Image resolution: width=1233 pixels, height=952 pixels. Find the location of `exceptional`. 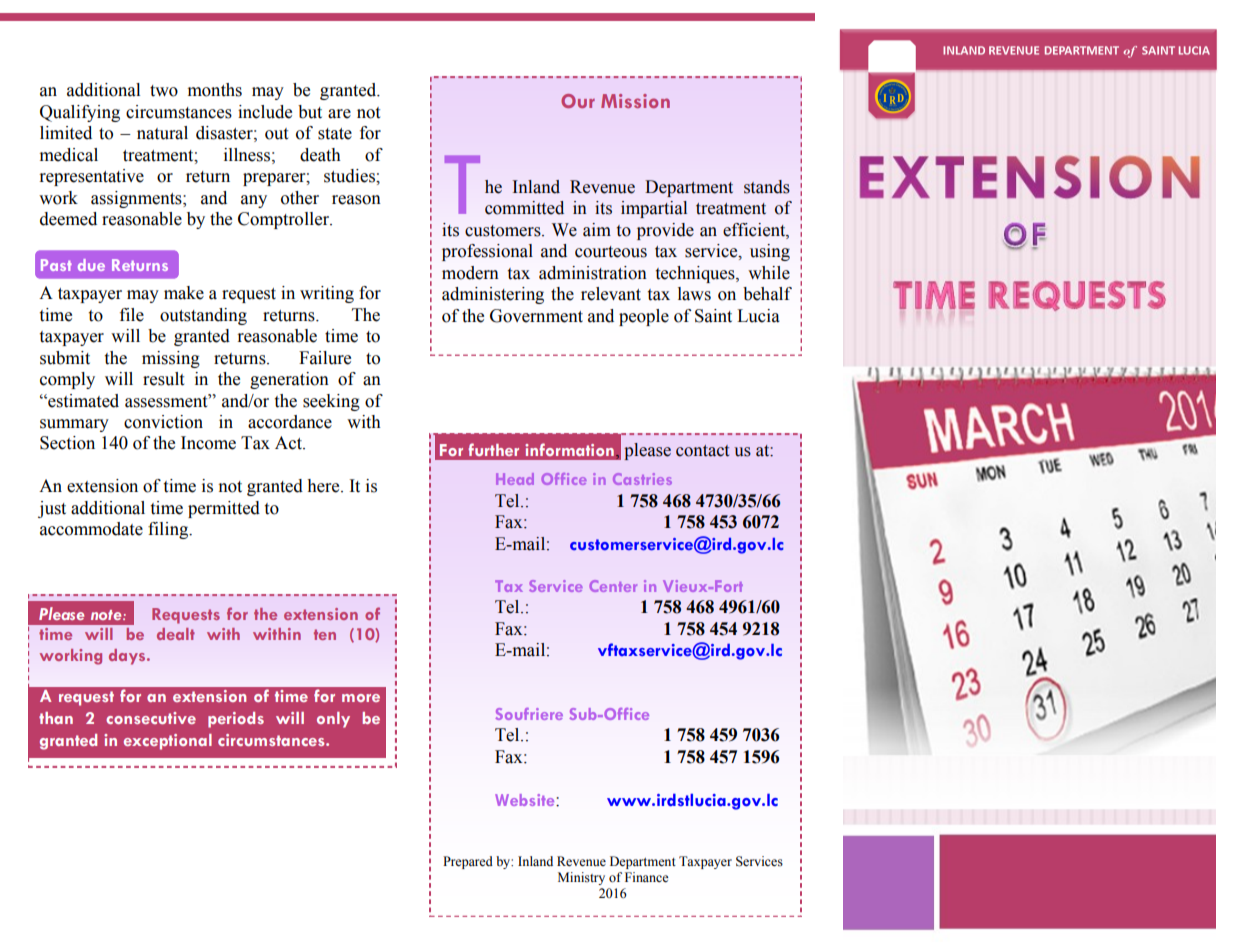

exceptional is located at coordinates (168, 742).
